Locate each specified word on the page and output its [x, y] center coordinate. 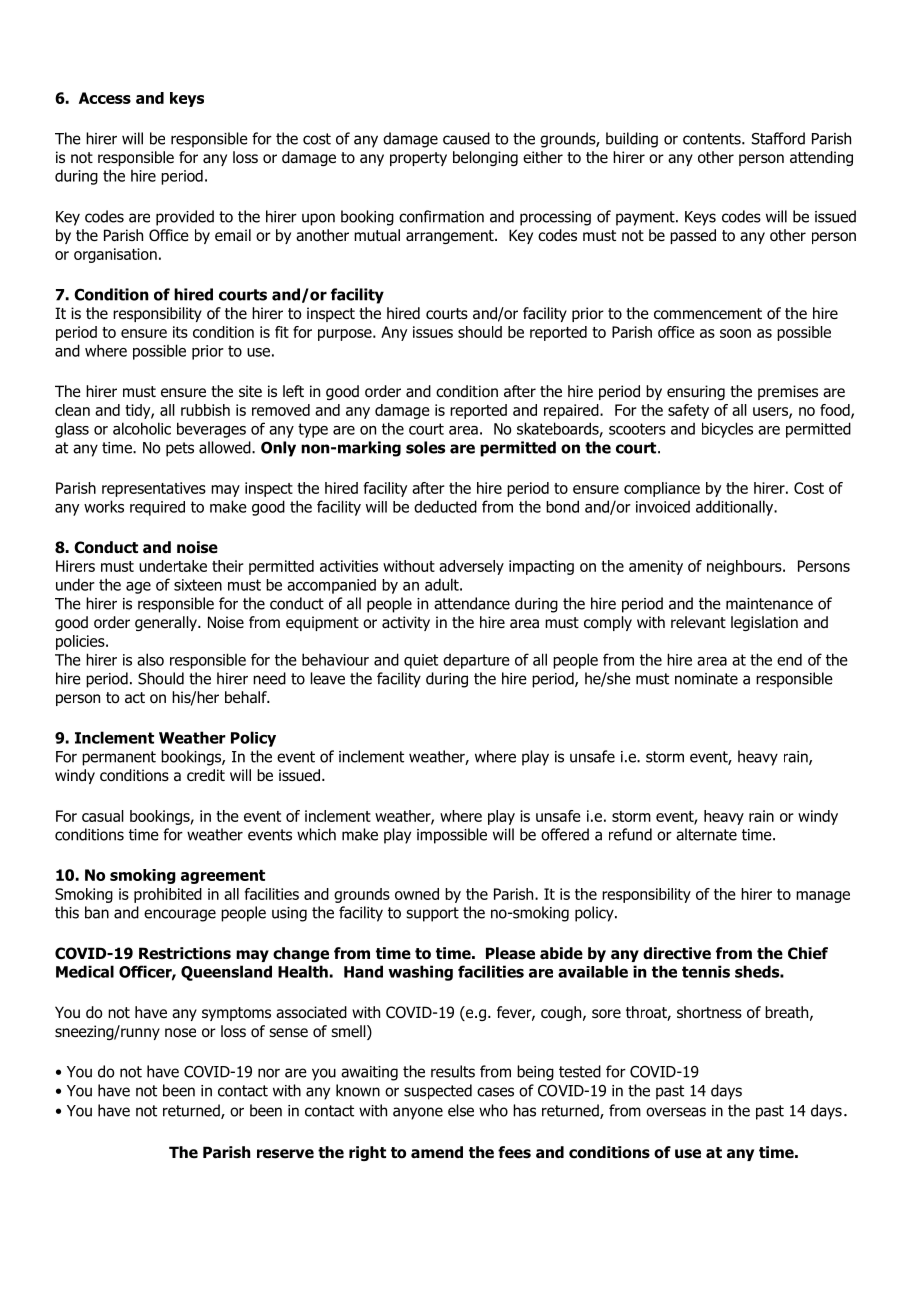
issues [433, 332]
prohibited [168, 895]
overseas [676, 1112]
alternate [706, 834]
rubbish [205, 410]
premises [788, 392]
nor [269, 1073]
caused [466, 138]
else [461, 1110]
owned [417, 894]
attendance [472, 603]
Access [105, 98]
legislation [764, 623]
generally [167, 623]
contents [713, 139]
